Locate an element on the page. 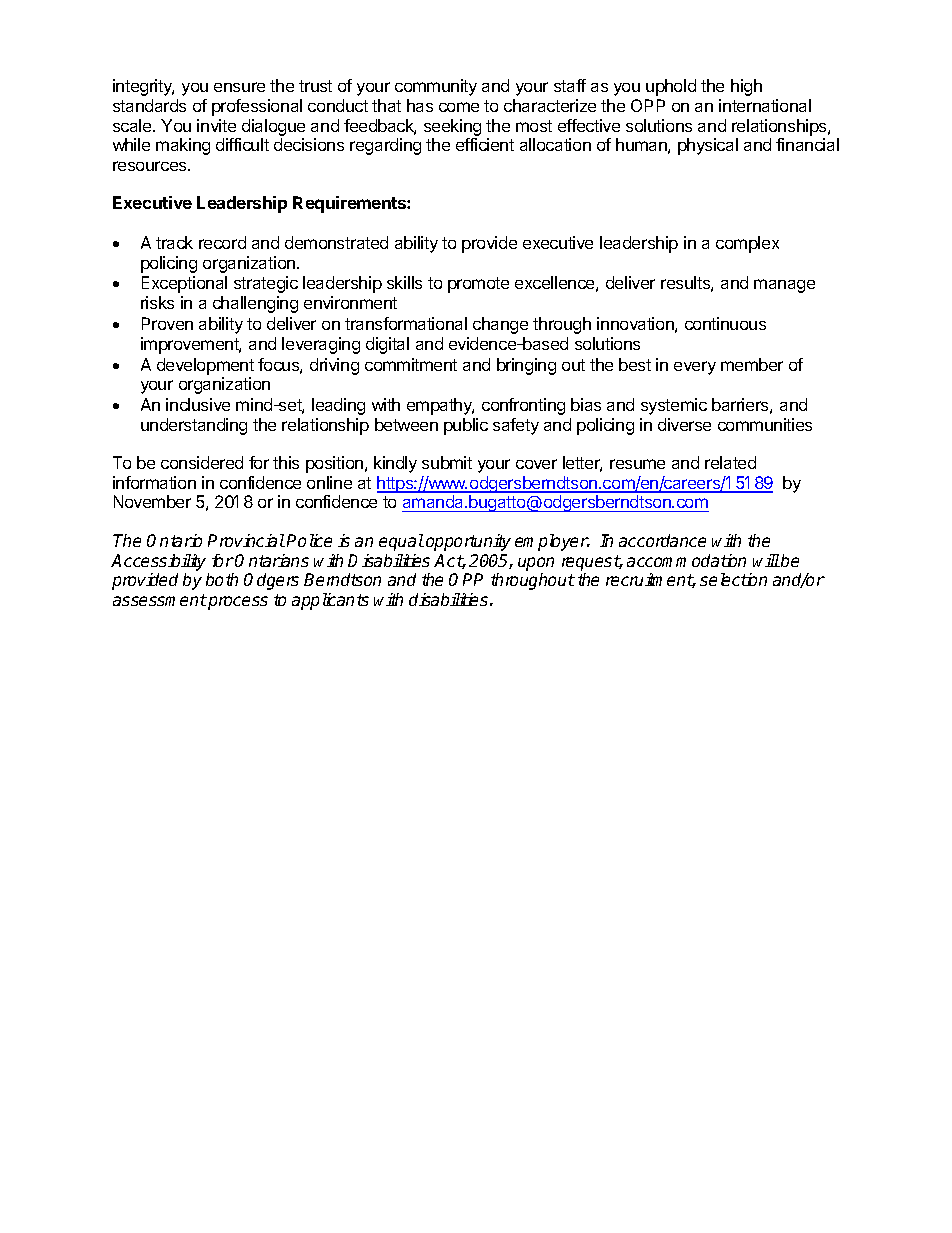 The width and height of the page is (952, 1233). both is located at coordinates (222, 579).
